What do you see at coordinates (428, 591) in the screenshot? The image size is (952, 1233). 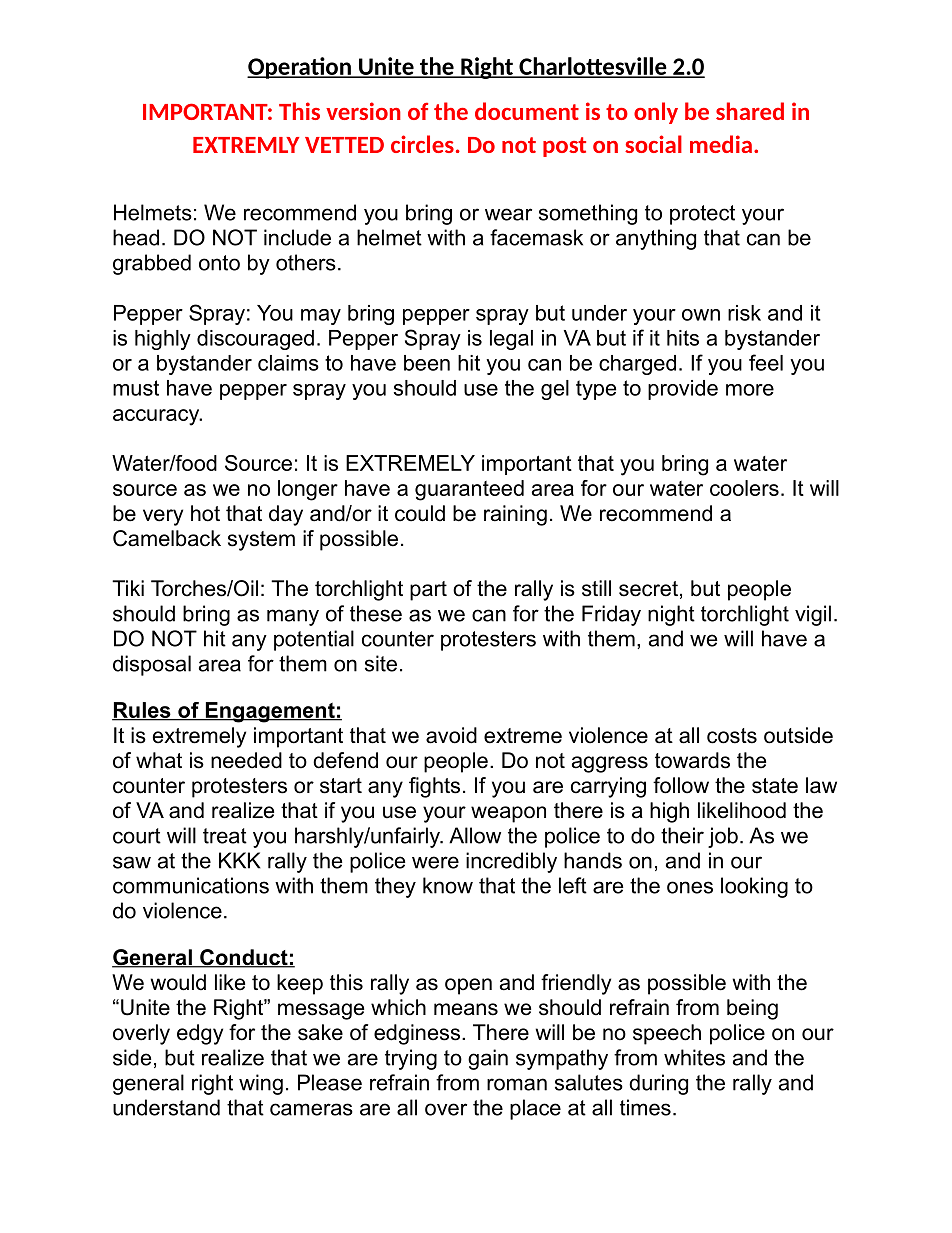 I see `part` at bounding box center [428, 591].
